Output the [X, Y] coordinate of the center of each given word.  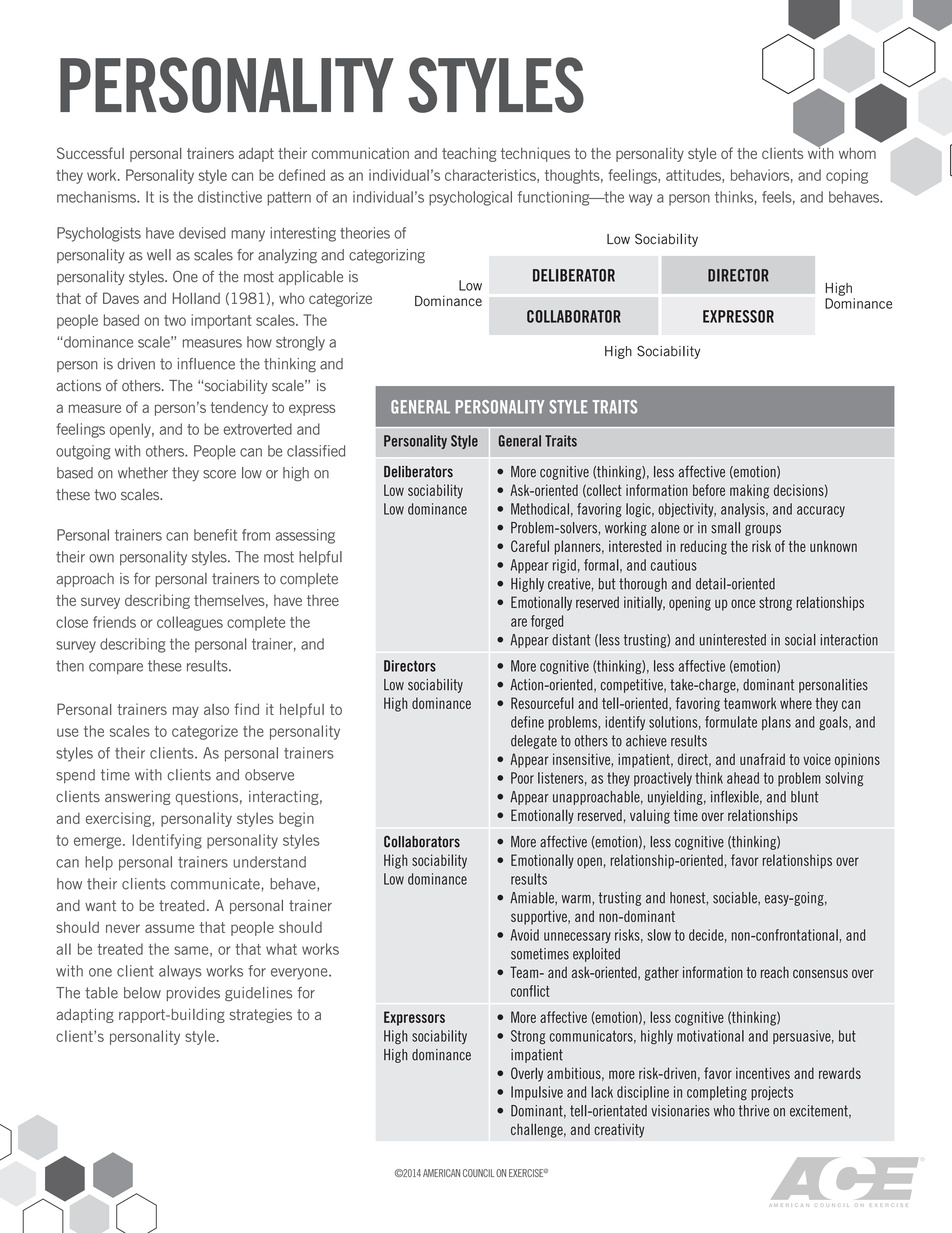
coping [847, 176]
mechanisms [97, 197]
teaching [469, 154]
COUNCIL [478, 1173]
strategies [261, 1016]
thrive [753, 1111]
